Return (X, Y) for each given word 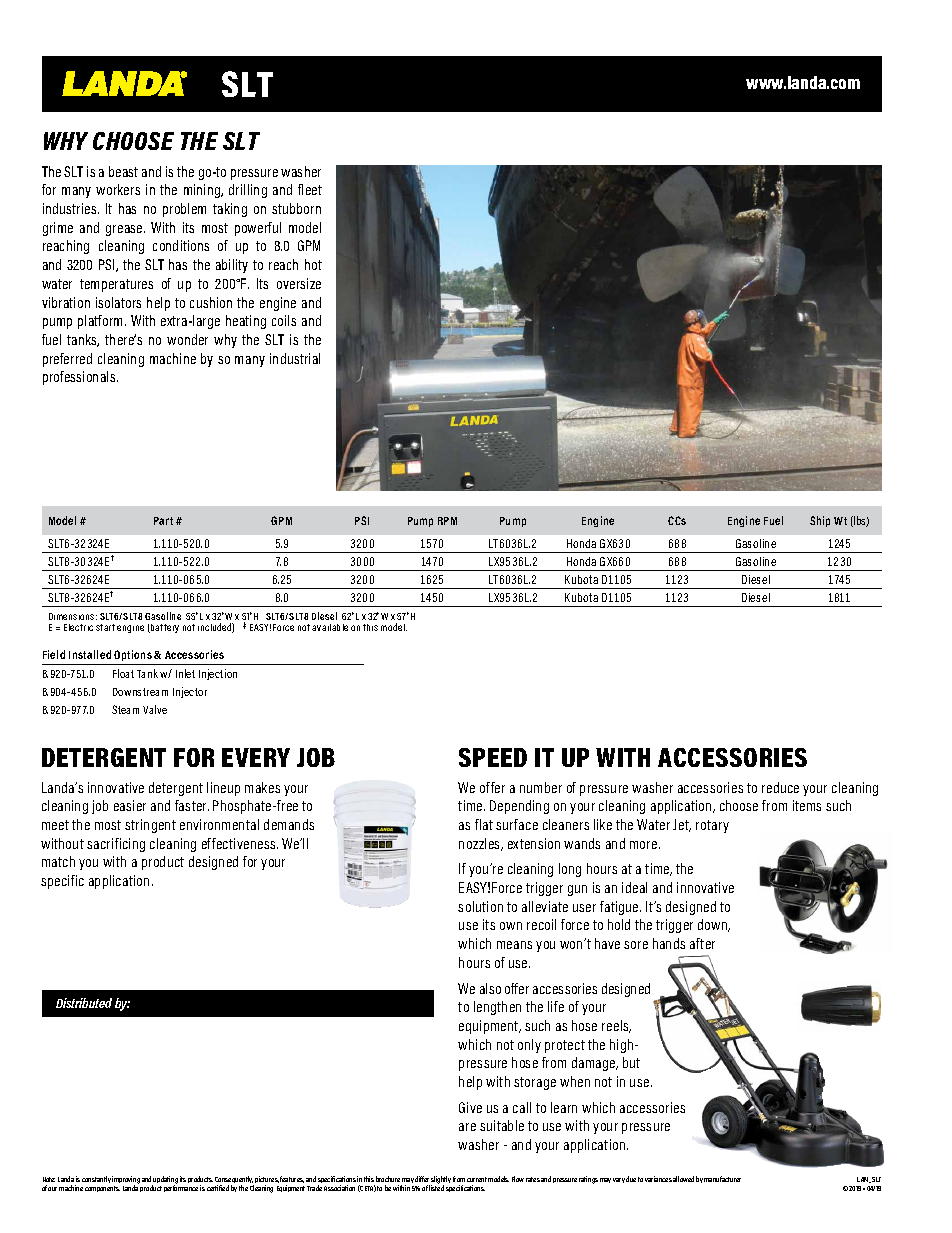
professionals (80, 378)
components (102, 1189)
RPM (447, 521)
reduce (780, 787)
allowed (683, 1179)
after (702, 943)
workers (118, 189)
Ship (820, 521)
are (467, 1127)
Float (123, 673)
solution (480, 906)
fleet (310, 189)
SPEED (493, 757)
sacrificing (116, 845)
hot (313, 264)
